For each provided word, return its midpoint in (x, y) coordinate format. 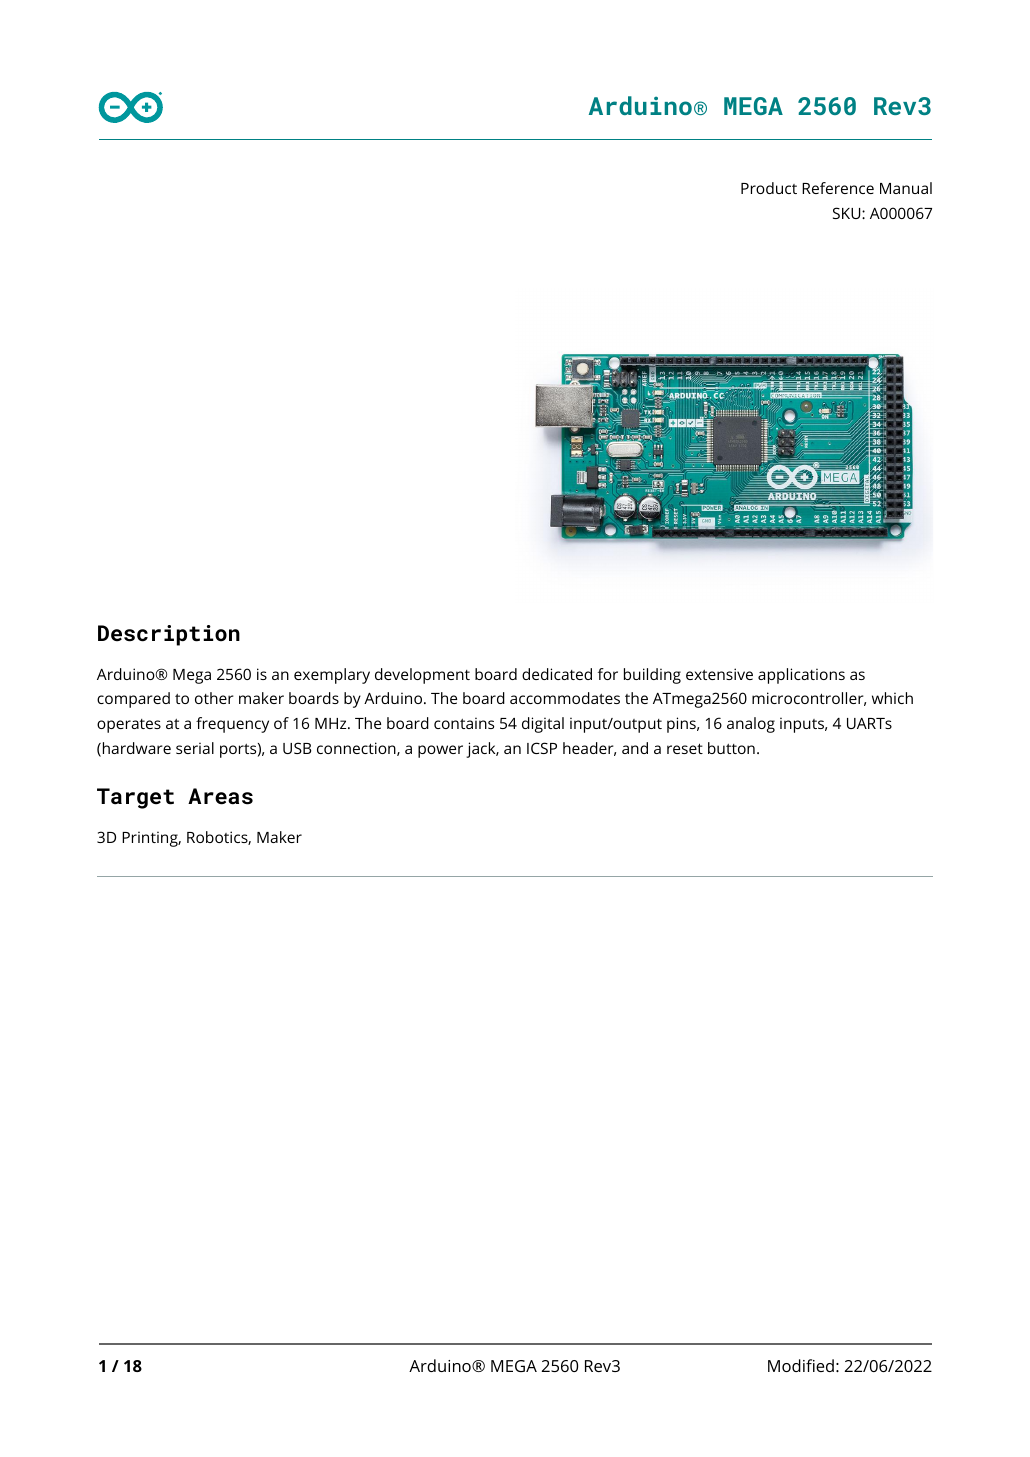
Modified (801, 1365)
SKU (848, 213)
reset (685, 748)
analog (751, 725)
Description (169, 635)
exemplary (332, 676)
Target (135, 798)
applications (801, 676)
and (635, 748)
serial (195, 748)
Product (769, 188)
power (440, 751)
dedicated (557, 674)
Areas (220, 796)
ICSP (542, 748)
